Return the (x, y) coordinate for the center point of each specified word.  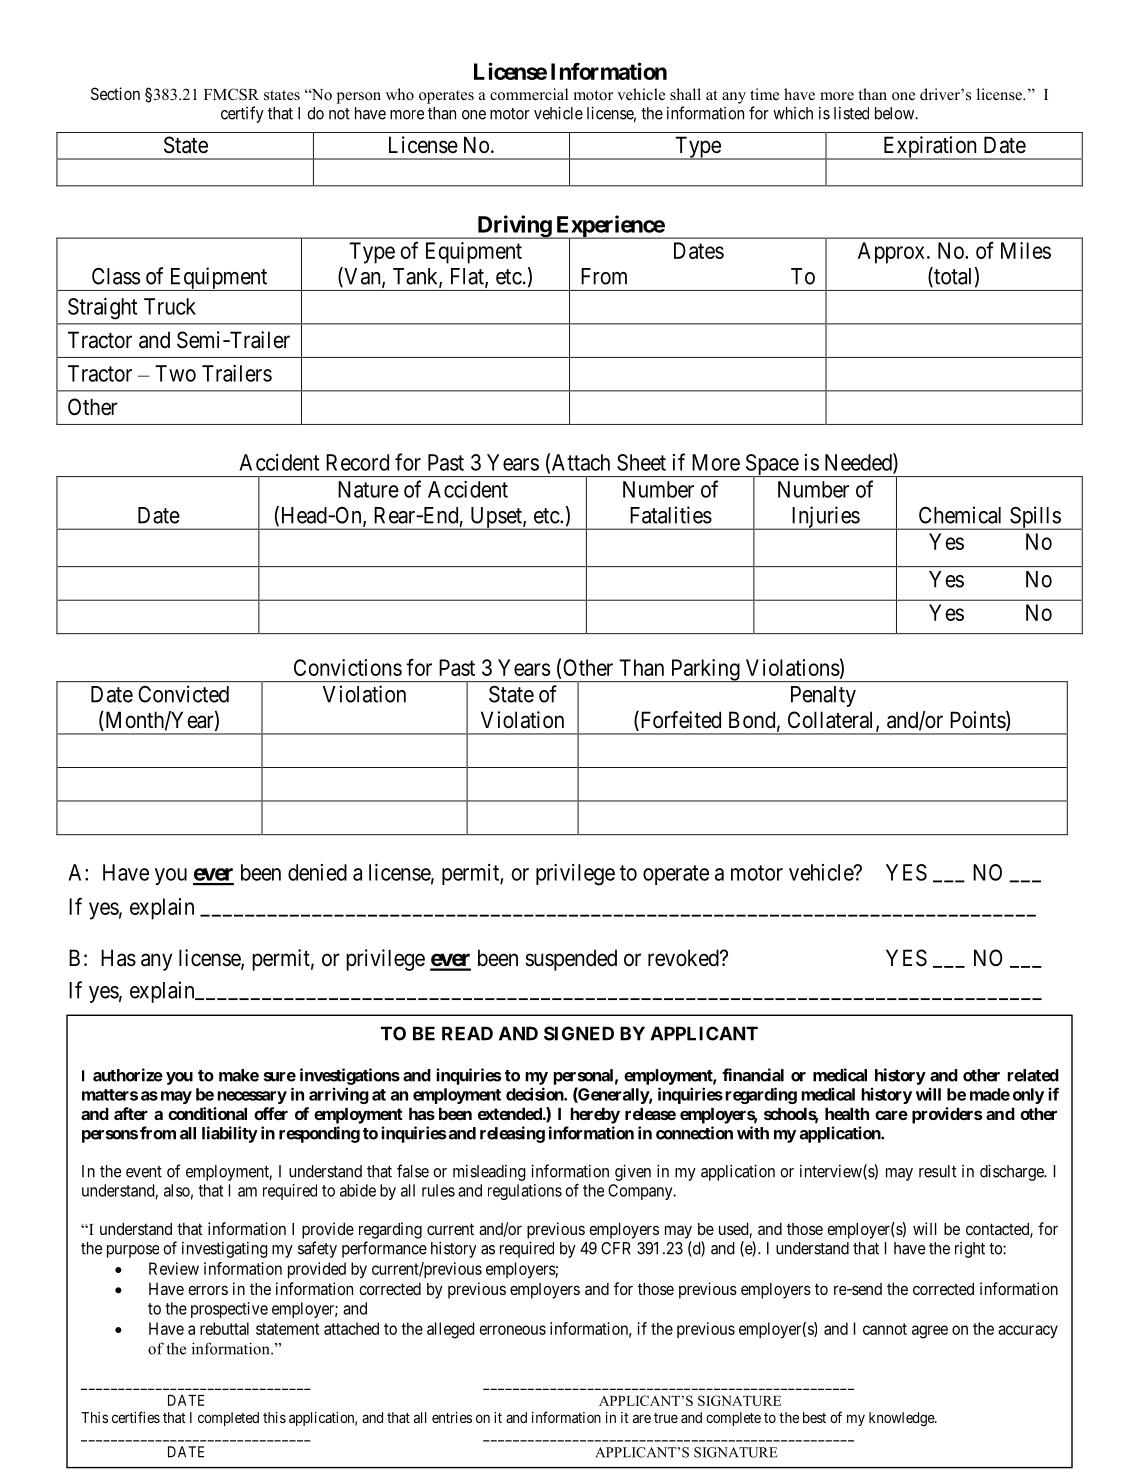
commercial (529, 94)
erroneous (512, 1330)
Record (357, 462)
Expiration (930, 148)
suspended (571, 960)
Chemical (960, 515)
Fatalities (671, 515)
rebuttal (224, 1328)
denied (317, 872)
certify (242, 114)
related (1033, 1075)
